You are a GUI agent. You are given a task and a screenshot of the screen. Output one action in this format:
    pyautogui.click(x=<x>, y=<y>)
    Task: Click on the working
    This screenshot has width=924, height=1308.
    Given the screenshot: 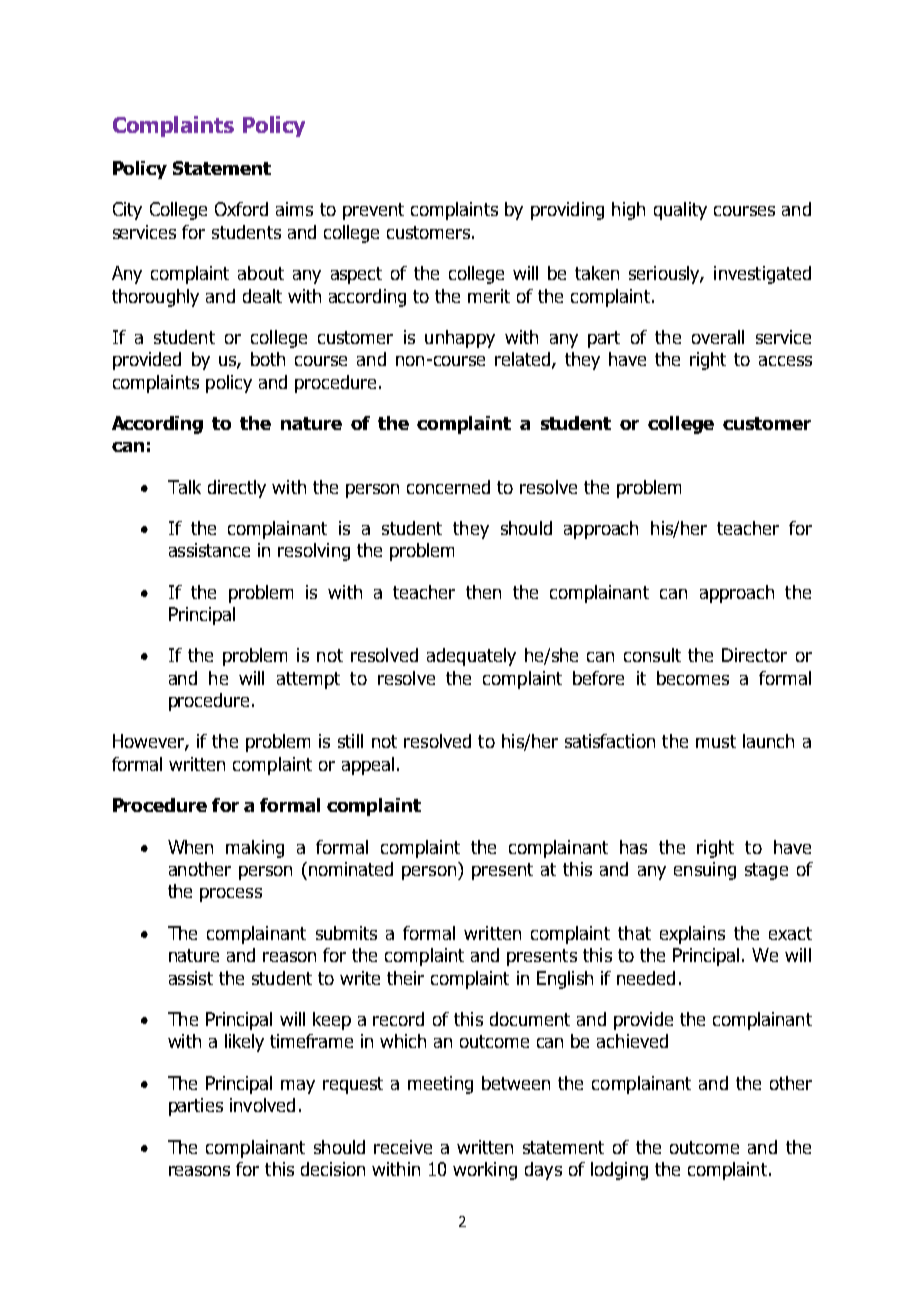 What is the action you would take?
    pyautogui.click(x=485, y=1171)
